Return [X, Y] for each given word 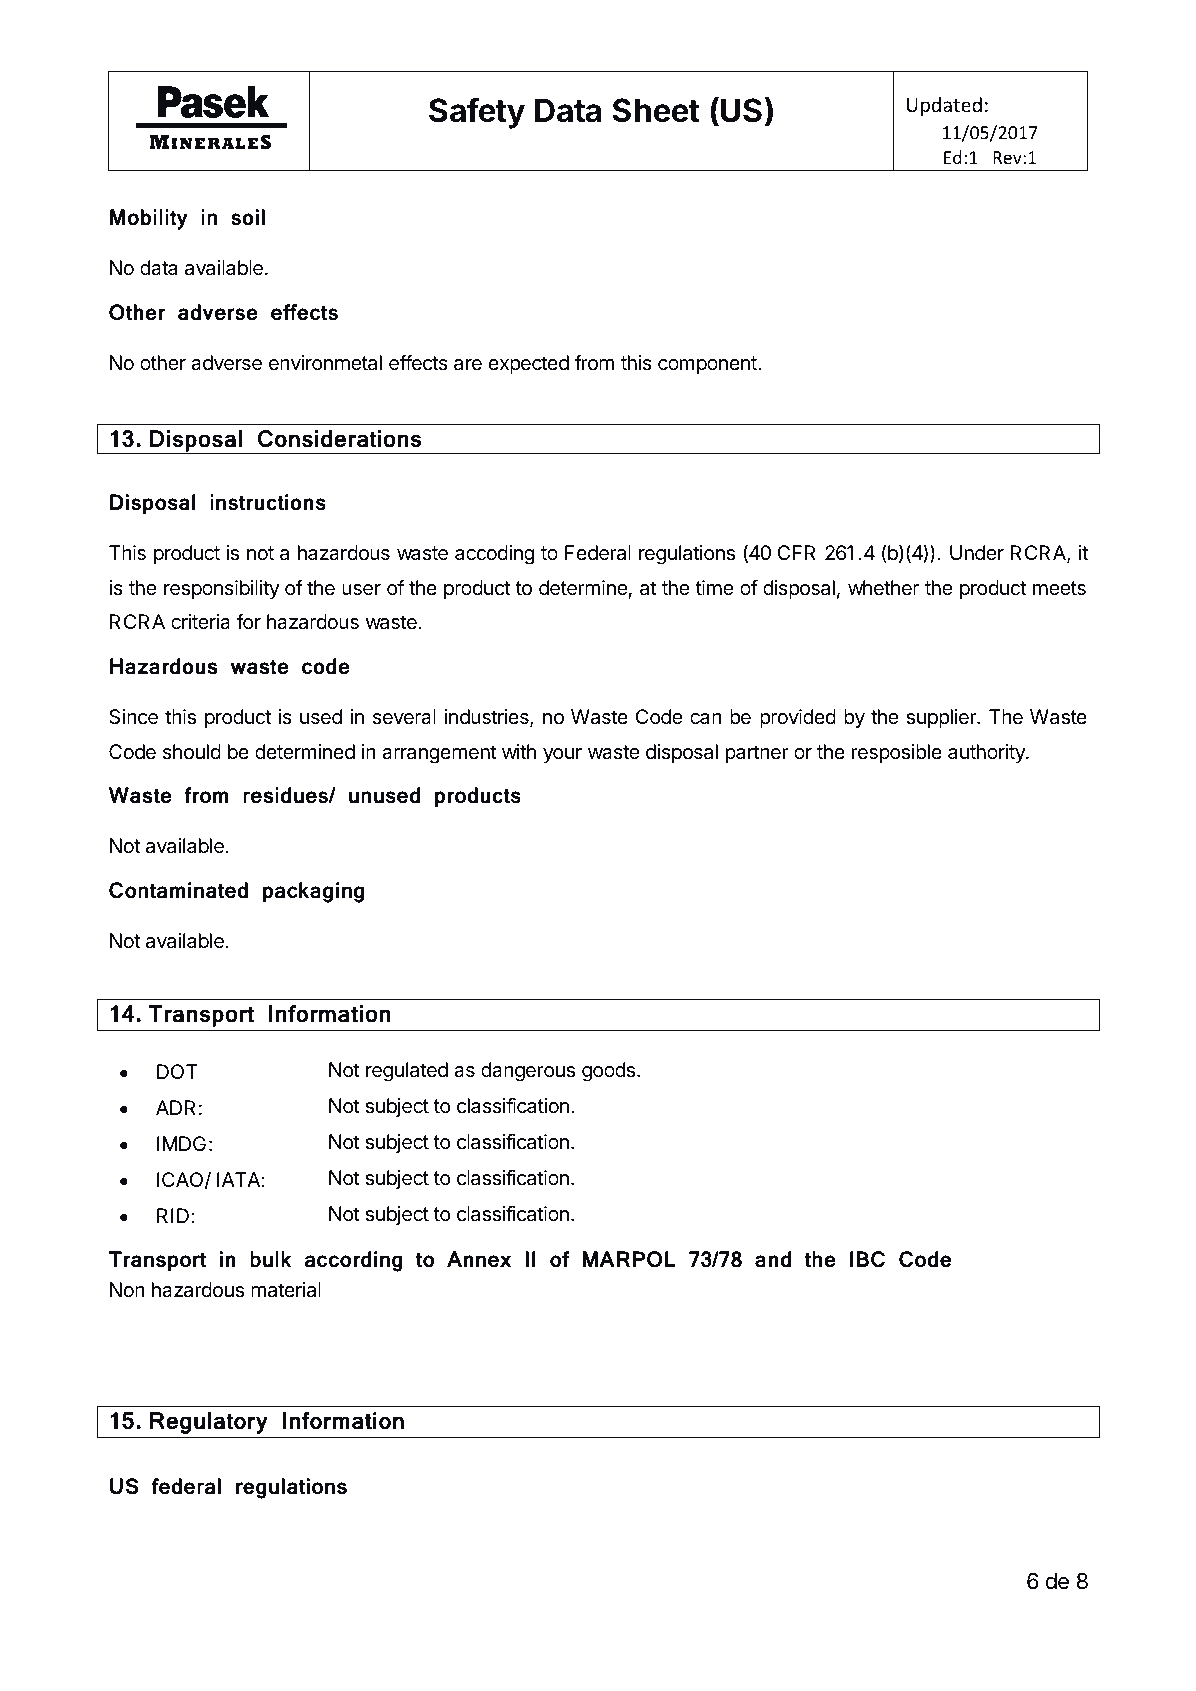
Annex [479, 1259]
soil [248, 217]
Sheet [656, 110]
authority [987, 753]
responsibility [222, 589]
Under [977, 552]
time [714, 587]
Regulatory [209, 1423]
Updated [944, 106]
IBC [867, 1259]
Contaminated [178, 890]
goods [608, 1072]
